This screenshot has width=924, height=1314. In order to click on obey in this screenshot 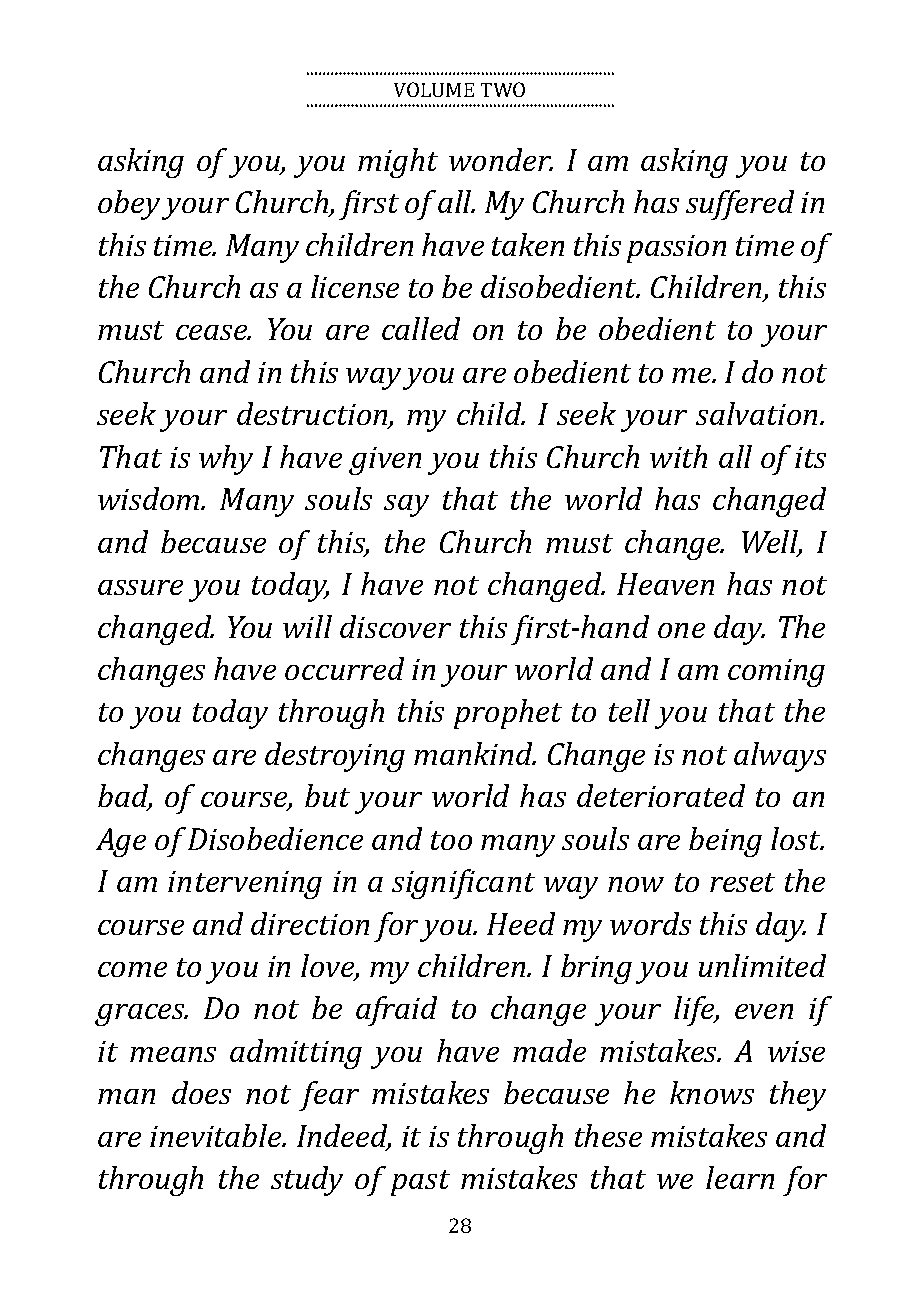, I will do `click(129, 205)`.
